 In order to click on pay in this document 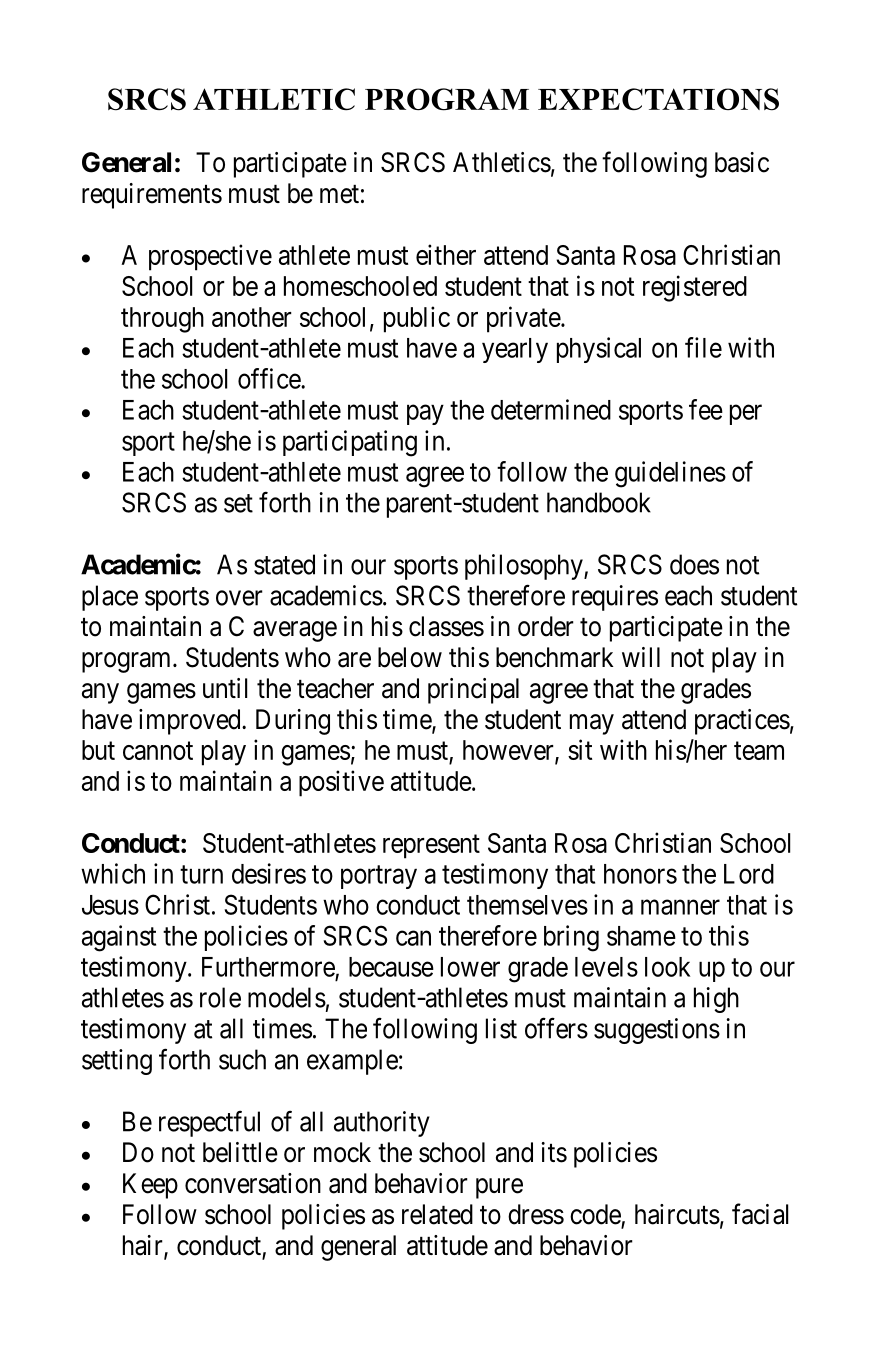, I will do `click(425, 415)`.
